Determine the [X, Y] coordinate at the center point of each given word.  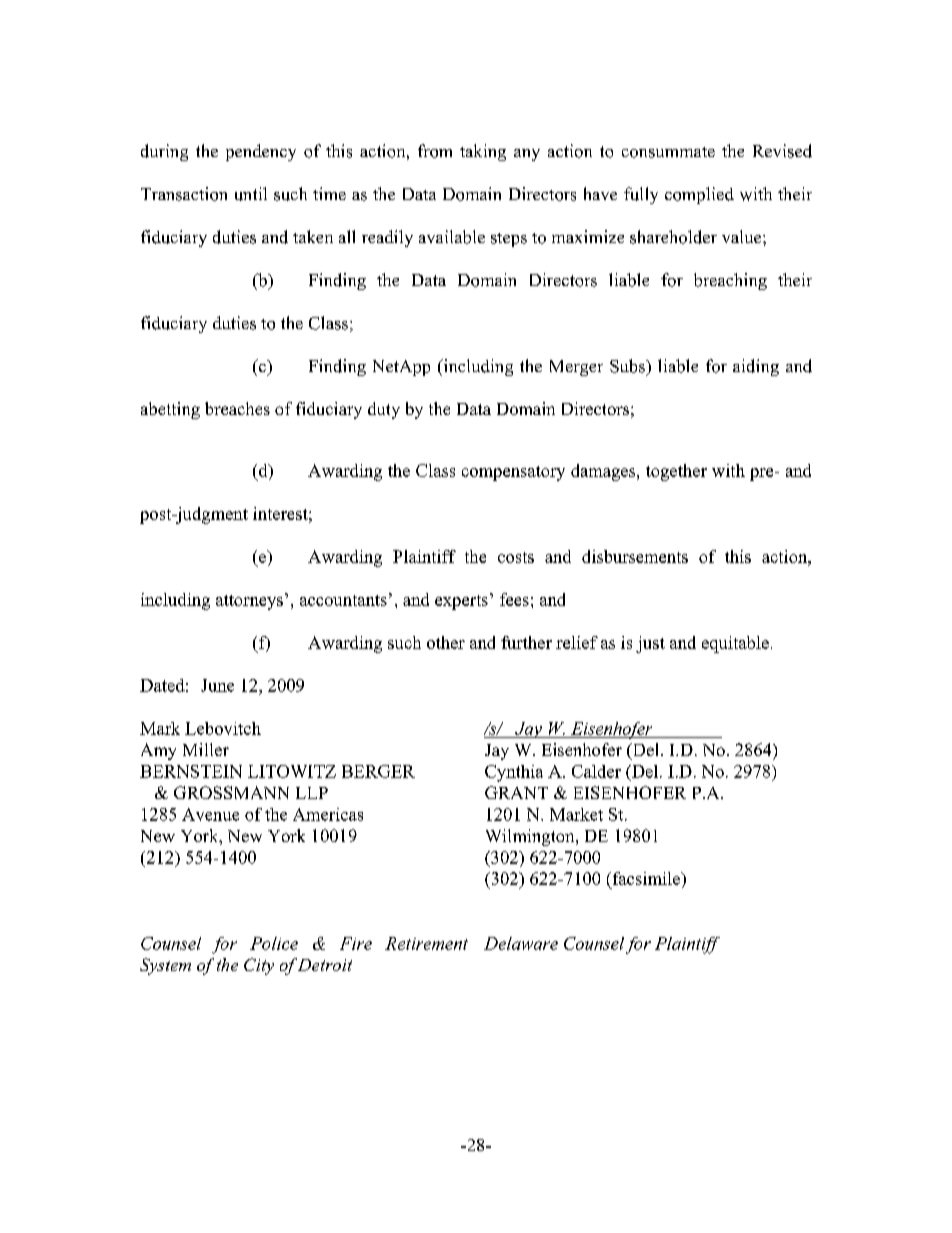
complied [699, 195]
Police [274, 943]
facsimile [646, 878]
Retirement [426, 943]
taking [483, 152]
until [251, 194]
